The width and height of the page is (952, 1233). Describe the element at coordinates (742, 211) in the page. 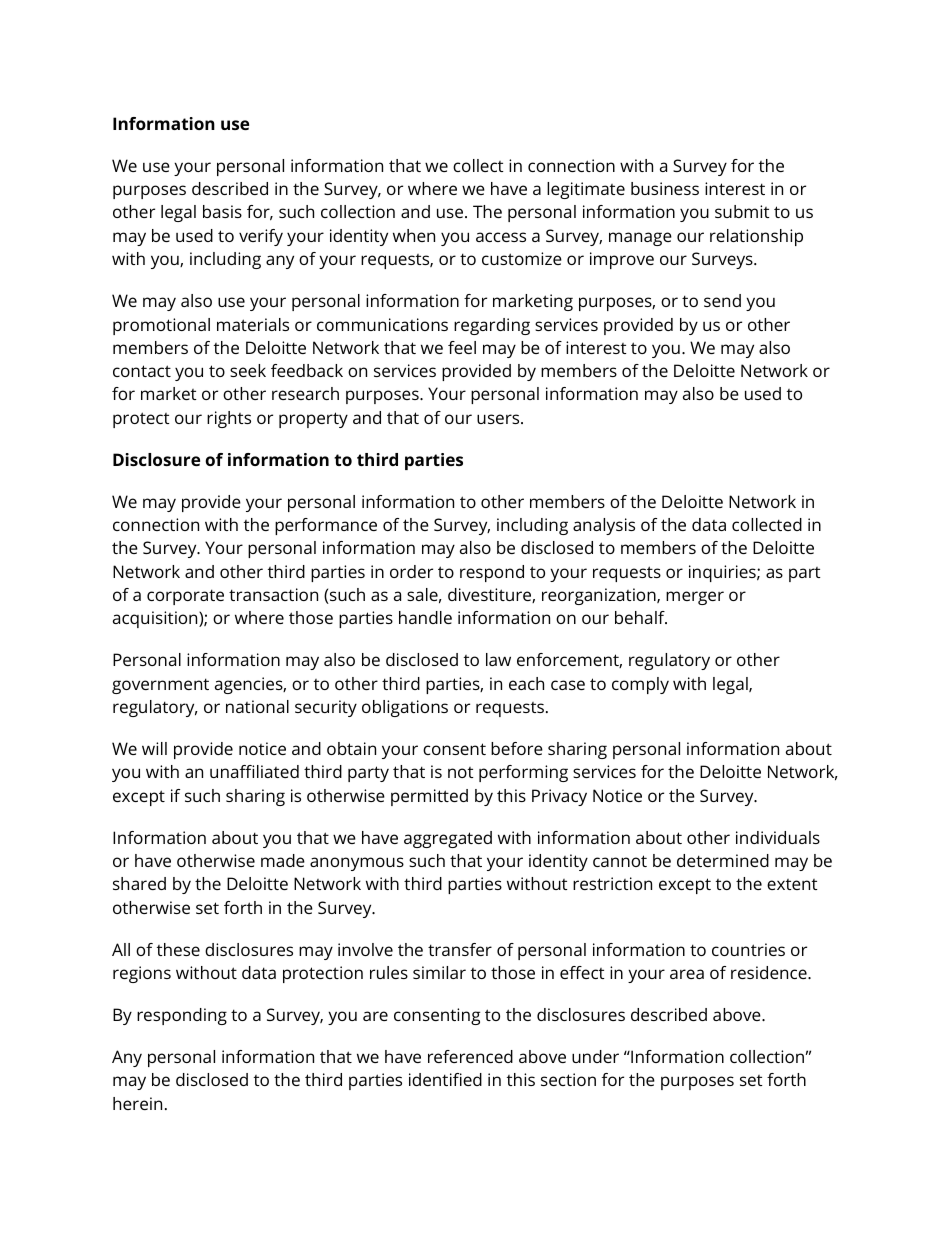

I see `submit` at that location.
